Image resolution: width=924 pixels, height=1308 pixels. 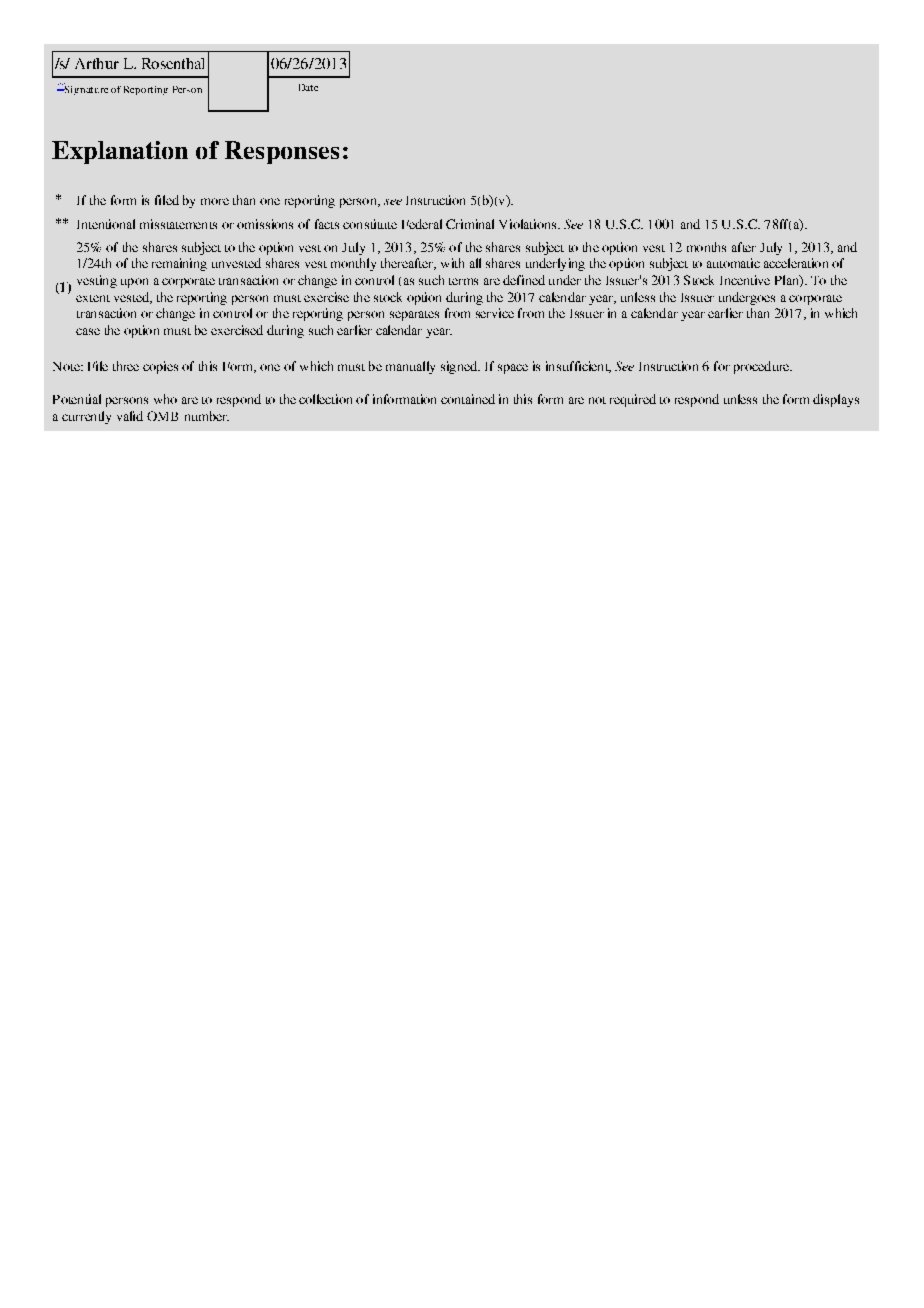 What do you see at coordinates (215, 201) in the screenshot?
I see `more` at bounding box center [215, 201].
